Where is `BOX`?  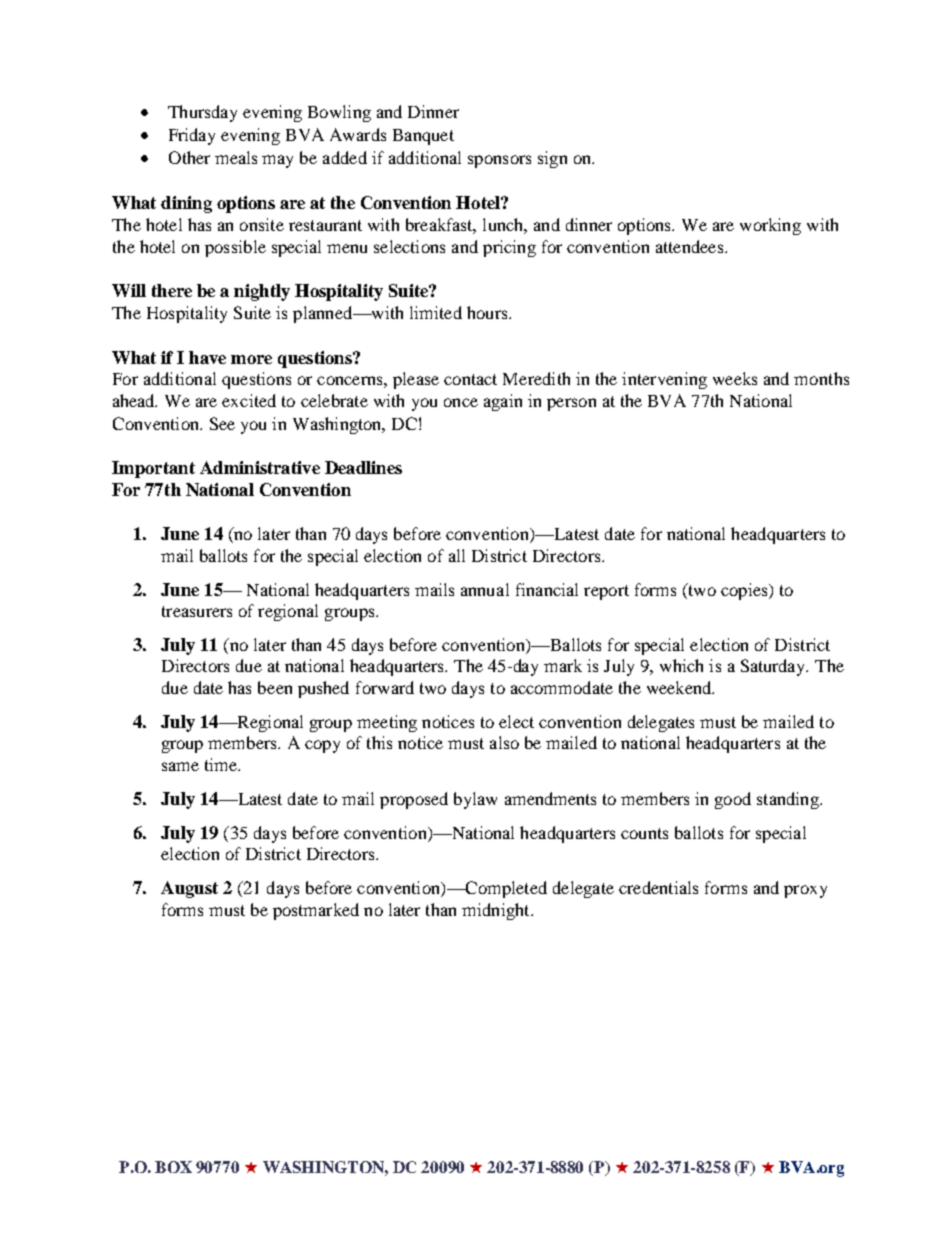
BOX is located at coordinates (173, 1167).
